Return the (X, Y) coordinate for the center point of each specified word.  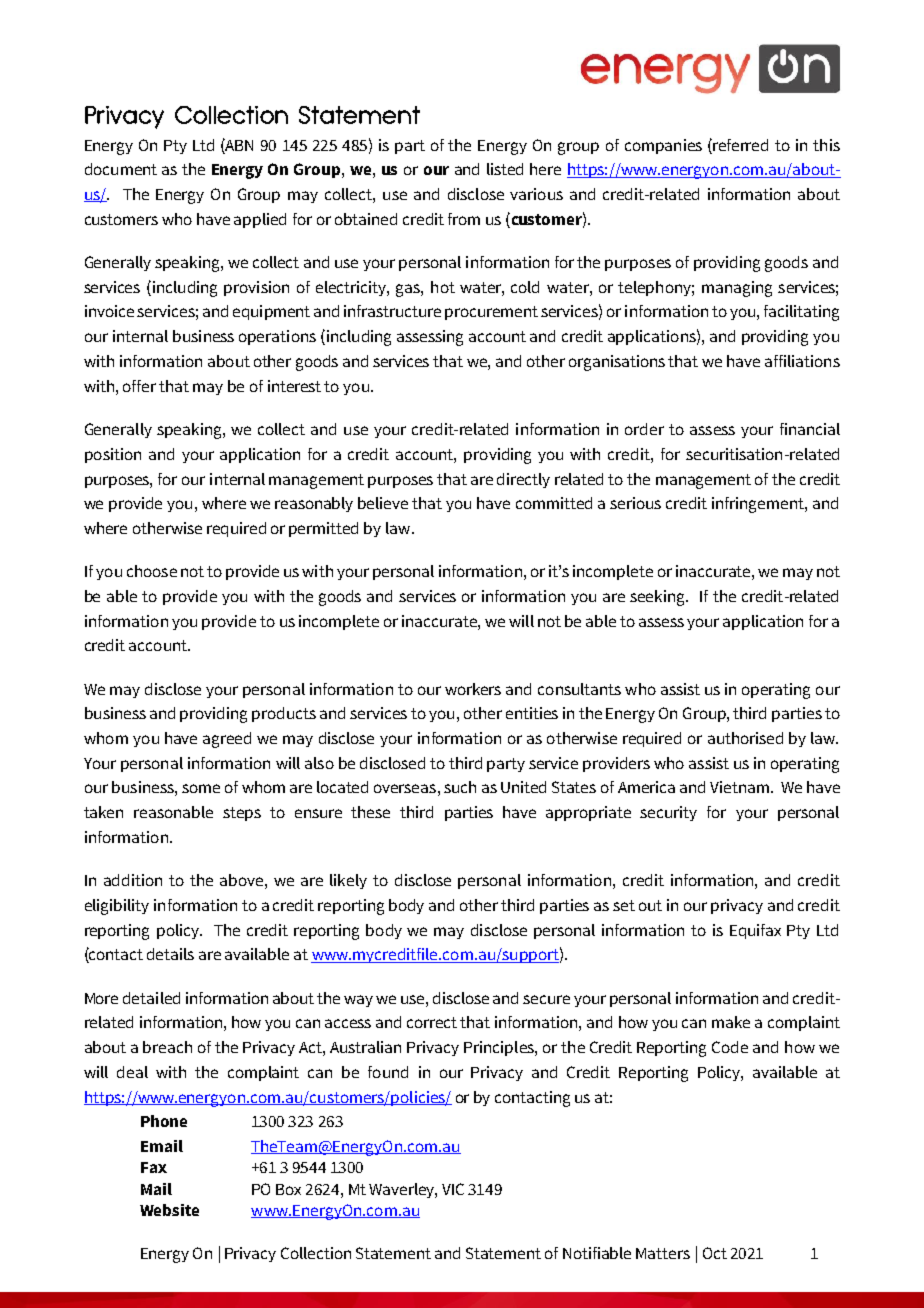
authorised (745, 738)
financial (810, 429)
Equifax (755, 931)
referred (740, 145)
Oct (715, 1253)
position (113, 455)
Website (169, 1210)
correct (432, 1022)
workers (473, 689)
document (121, 169)
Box (288, 1189)
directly (523, 480)
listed (505, 169)
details (170, 954)
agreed (227, 740)
